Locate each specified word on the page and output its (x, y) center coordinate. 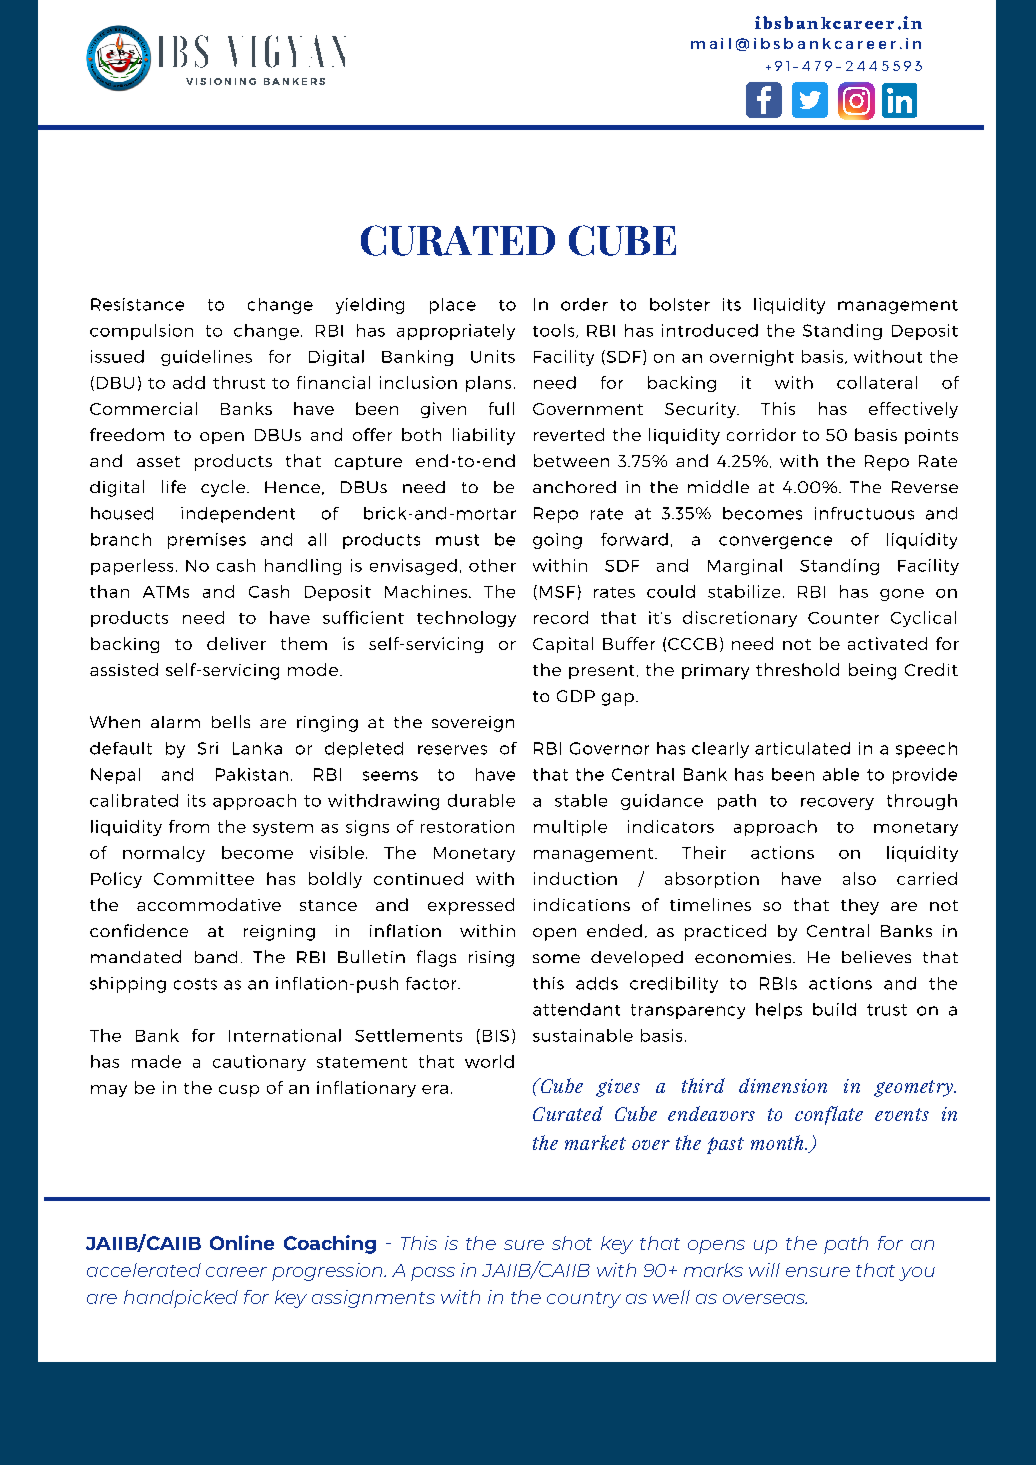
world (489, 1061)
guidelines (206, 358)
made (156, 1061)
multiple (570, 828)
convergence (775, 542)
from (189, 826)
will (764, 1270)
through (922, 802)
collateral (877, 382)
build (834, 1009)
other (492, 565)
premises (207, 541)
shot (572, 1243)
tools (555, 331)
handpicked (181, 1299)
